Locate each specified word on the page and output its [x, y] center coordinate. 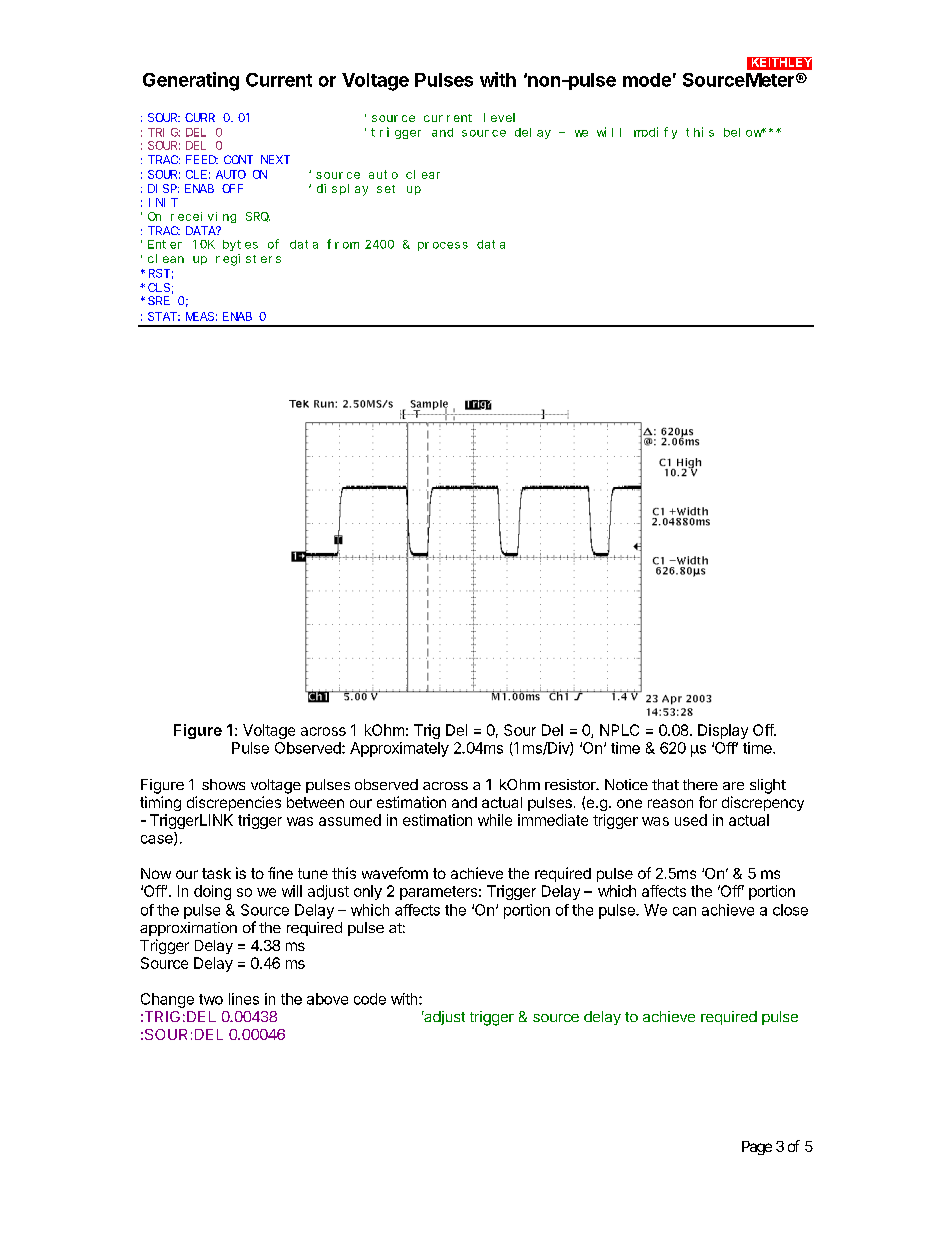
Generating [191, 81]
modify [655, 133]
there [700, 784]
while [495, 820]
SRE [159, 300]
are [733, 786]
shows [223, 784]
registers [248, 260]
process [443, 246]
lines [244, 999]
